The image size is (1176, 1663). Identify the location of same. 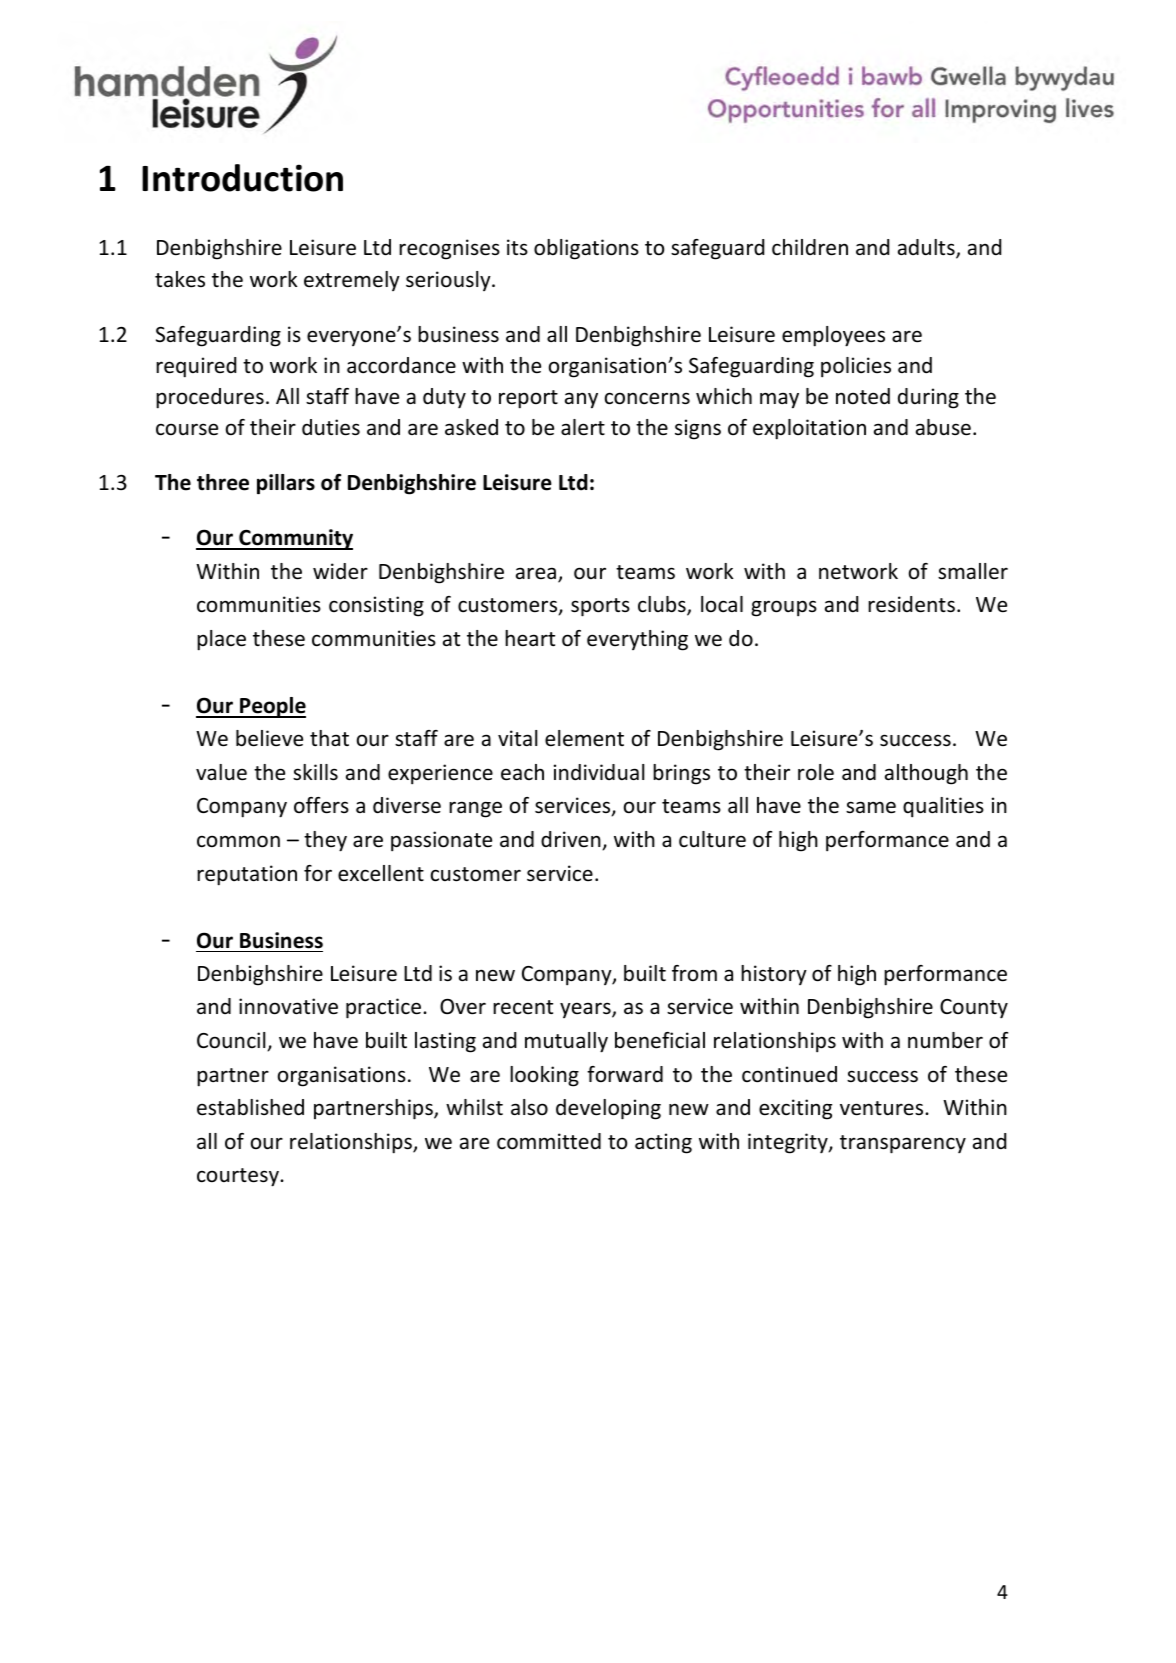
(871, 807).
